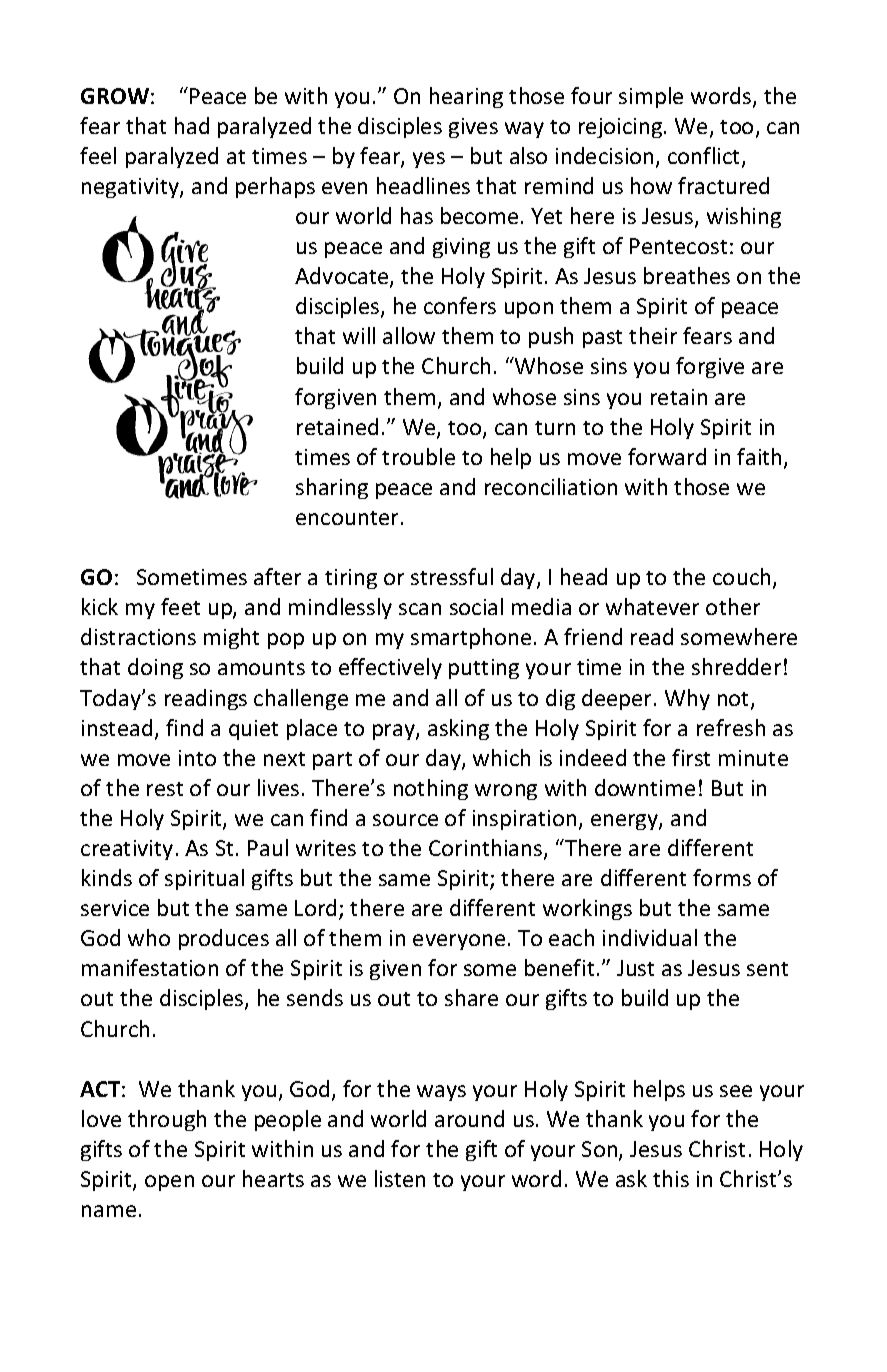 Image resolution: width=887 pixels, height=1372 pixels. Describe the element at coordinates (400, 1178) in the screenshot. I see `listen` at that location.
